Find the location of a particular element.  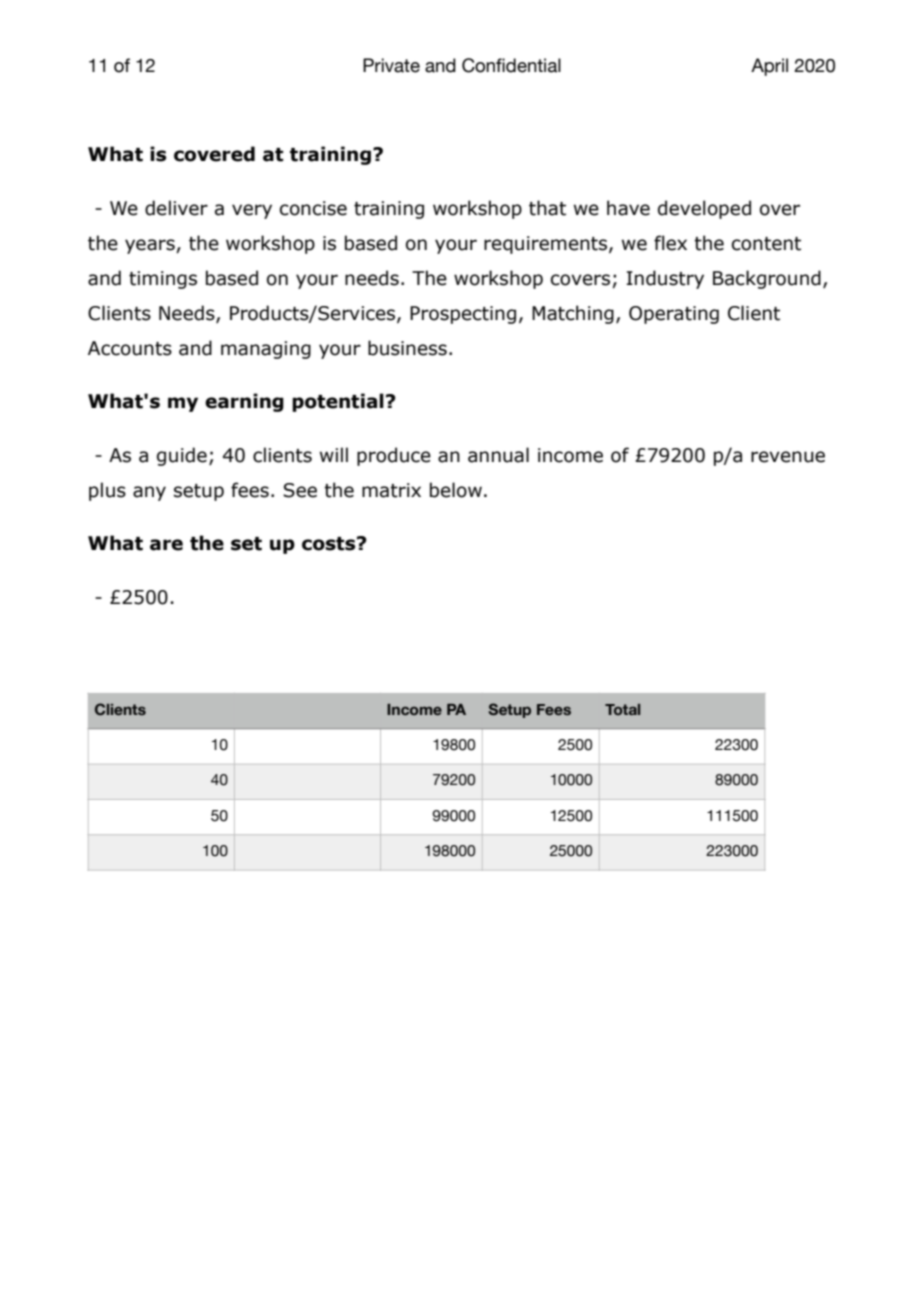

matrix is located at coordinates (391, 490).
